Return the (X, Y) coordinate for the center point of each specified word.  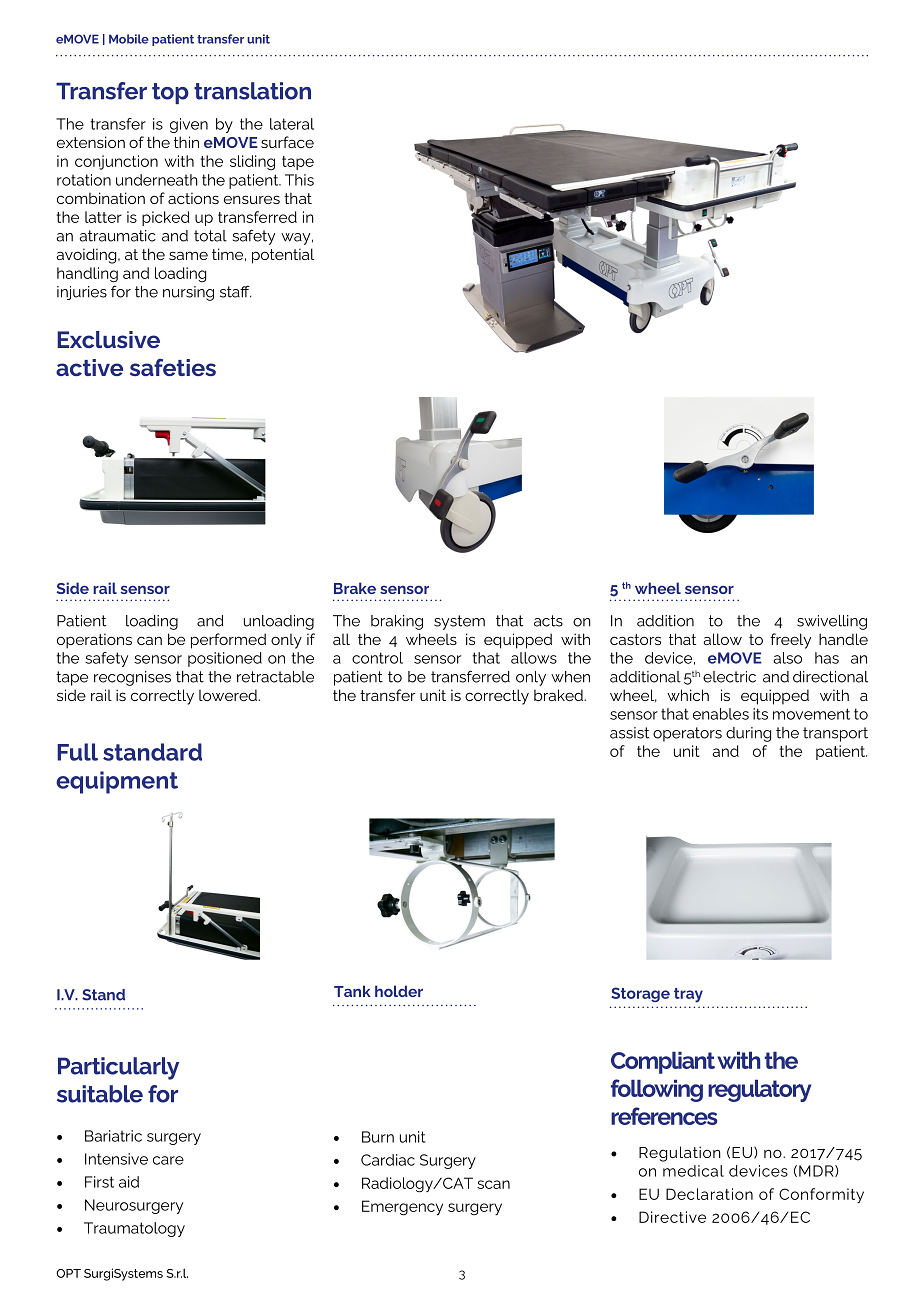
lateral (292, 124)
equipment (117, 782)
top (170, 93)
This (299, 180)
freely (790, 641)
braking (397, 622)
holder (399, 991)
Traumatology (134, 1229)
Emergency (402, 1208)
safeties (173, 367)
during (748, 734)
